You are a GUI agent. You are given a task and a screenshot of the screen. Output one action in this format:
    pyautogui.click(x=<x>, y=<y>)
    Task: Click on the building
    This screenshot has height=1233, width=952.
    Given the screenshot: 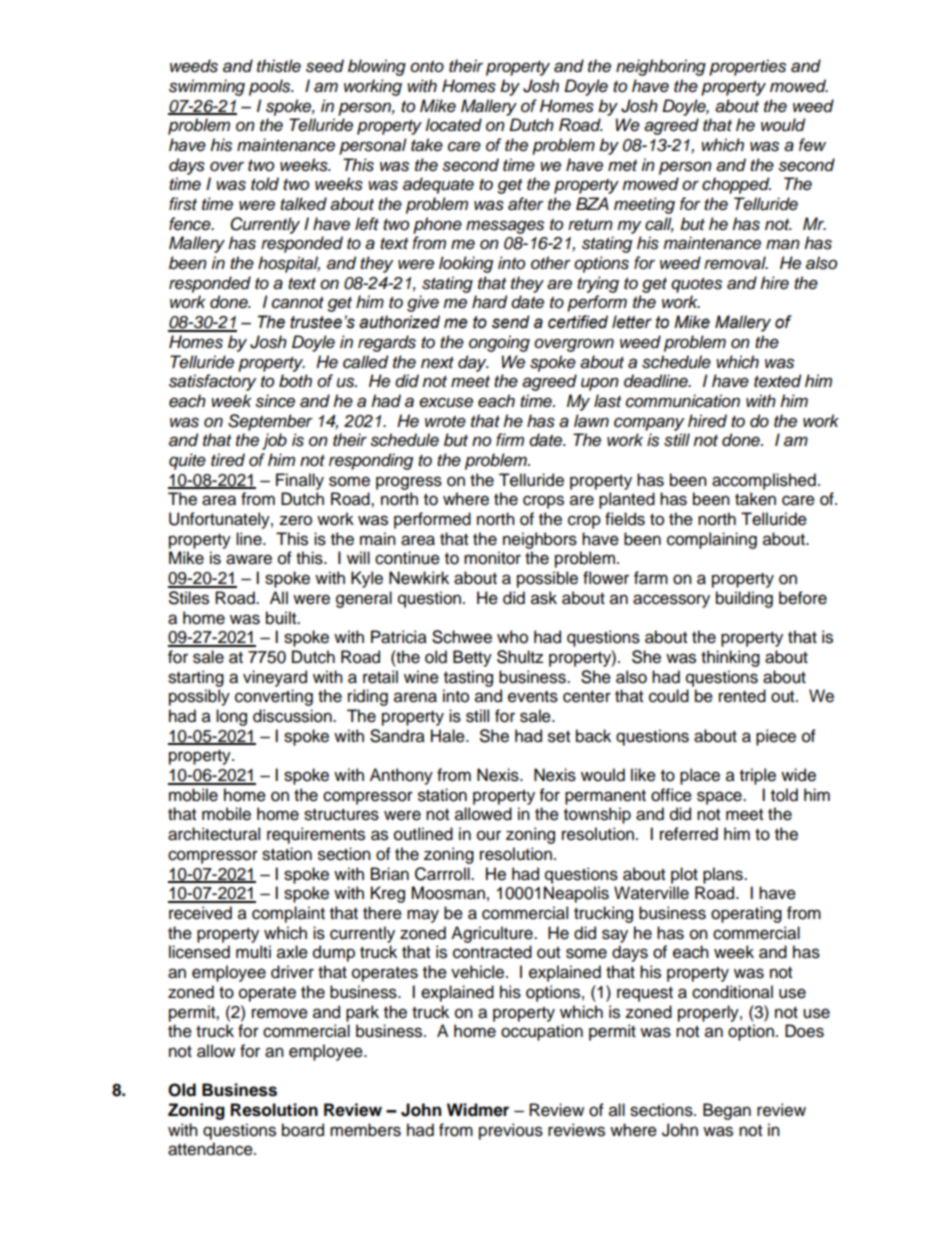 What is the action you would take?
    pyautogui.click(x=744, y=599)
